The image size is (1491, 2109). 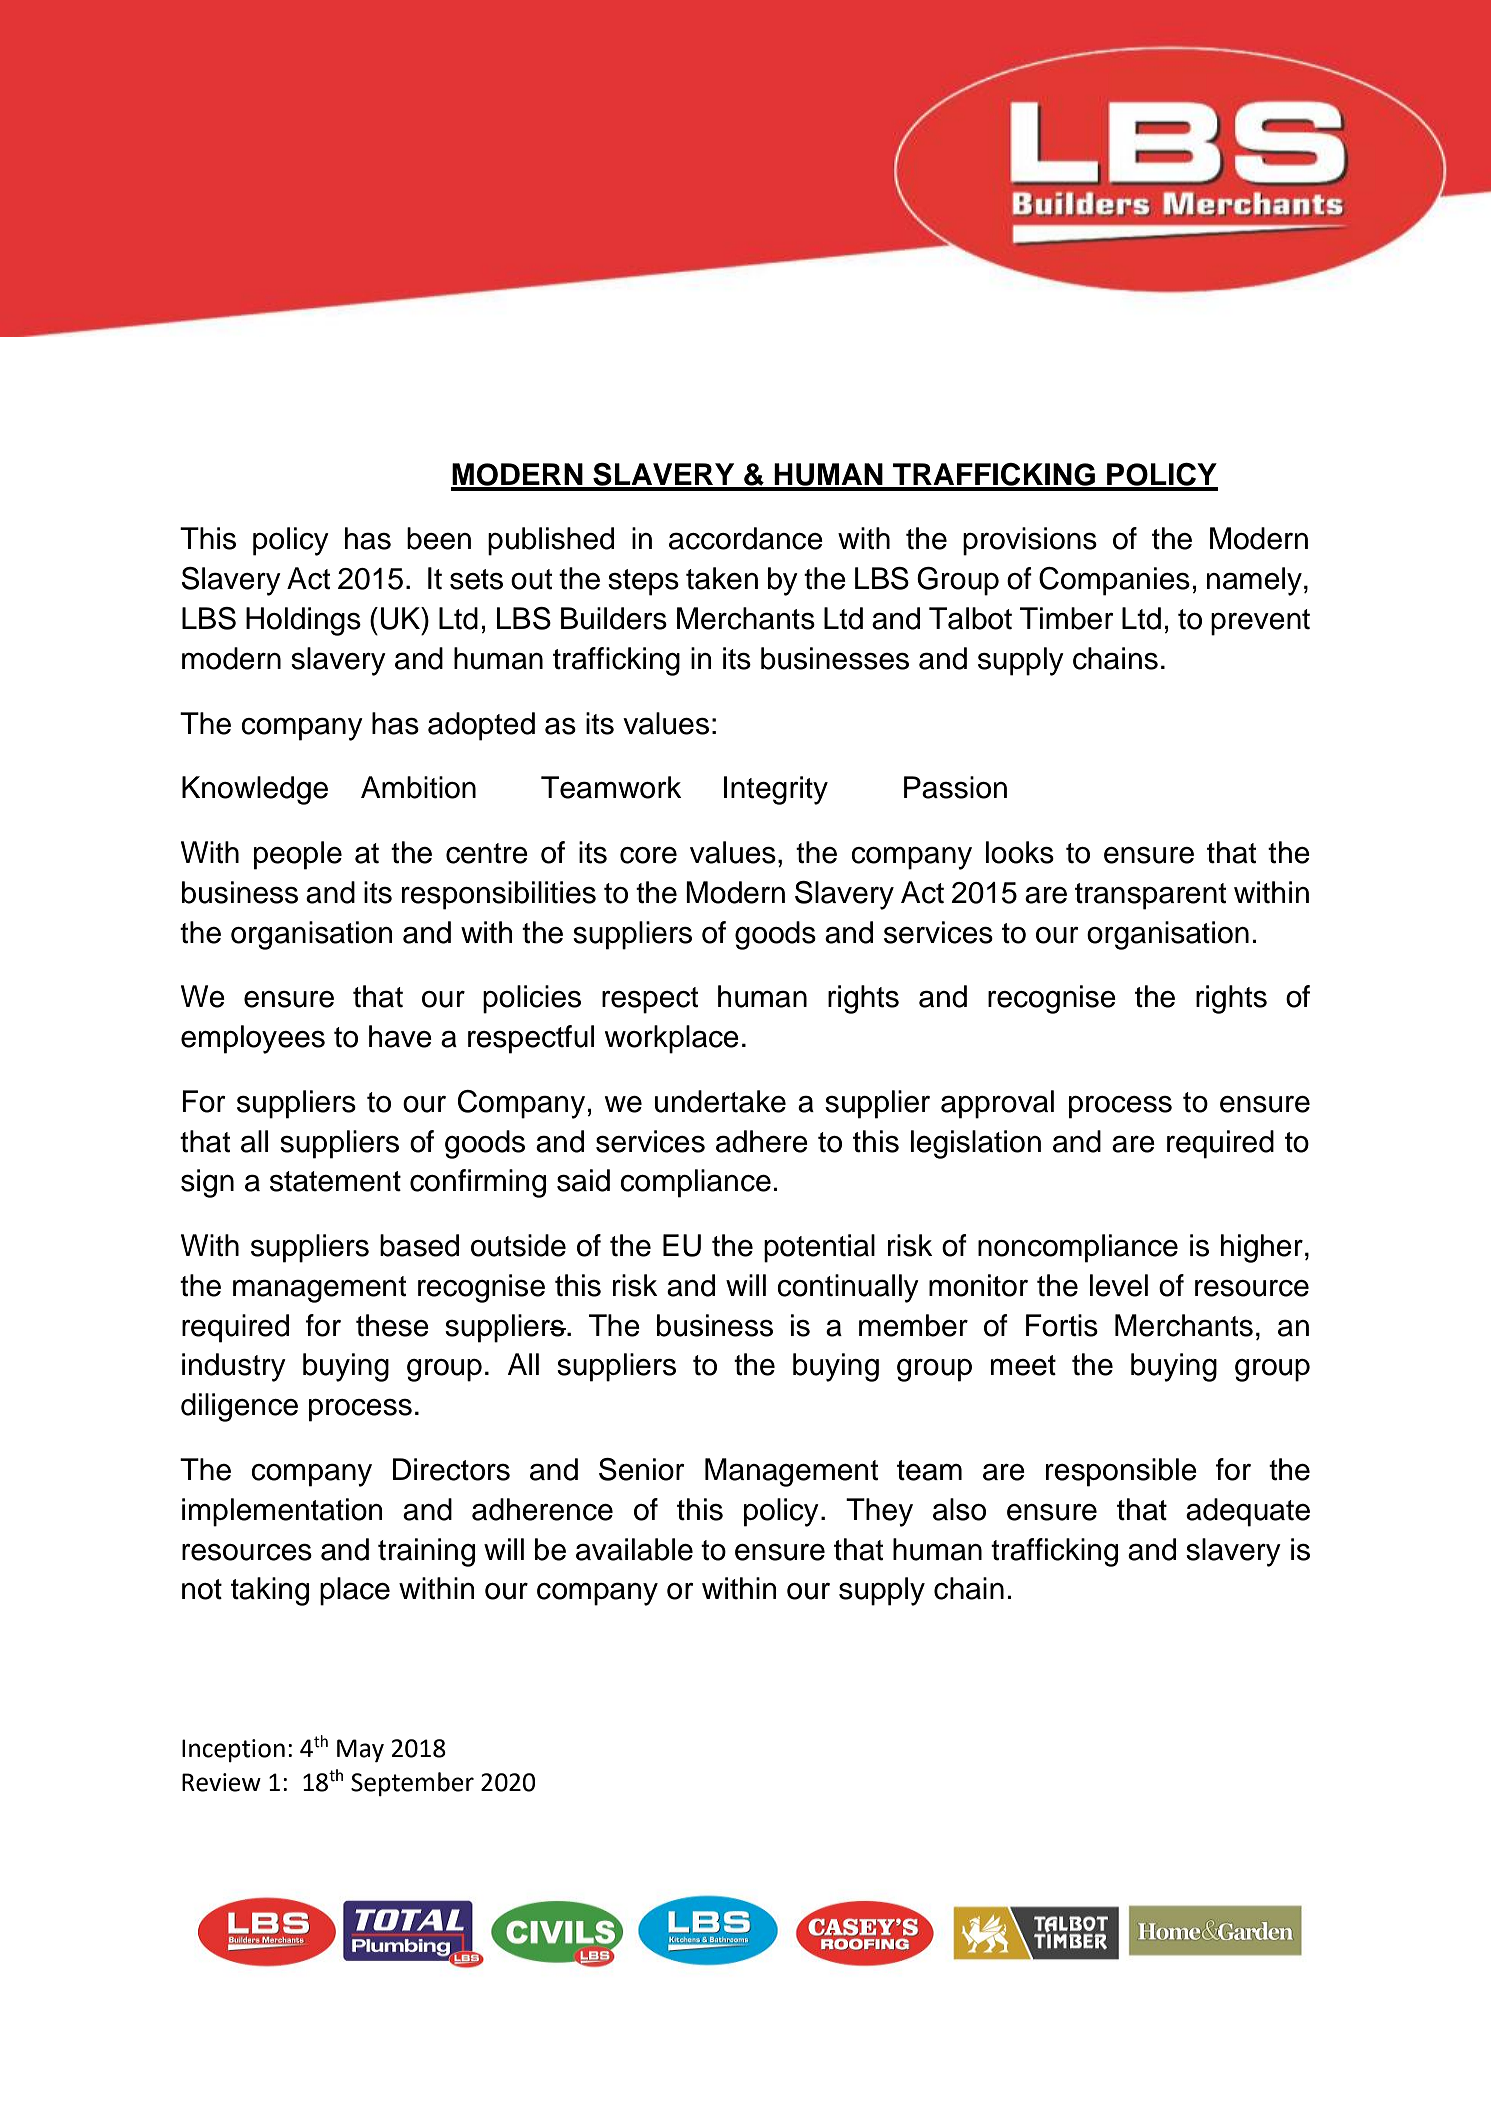 What do you see at coordinates (360, 1750) in the page?
I see `May` at bounding box center [360, 1750].
